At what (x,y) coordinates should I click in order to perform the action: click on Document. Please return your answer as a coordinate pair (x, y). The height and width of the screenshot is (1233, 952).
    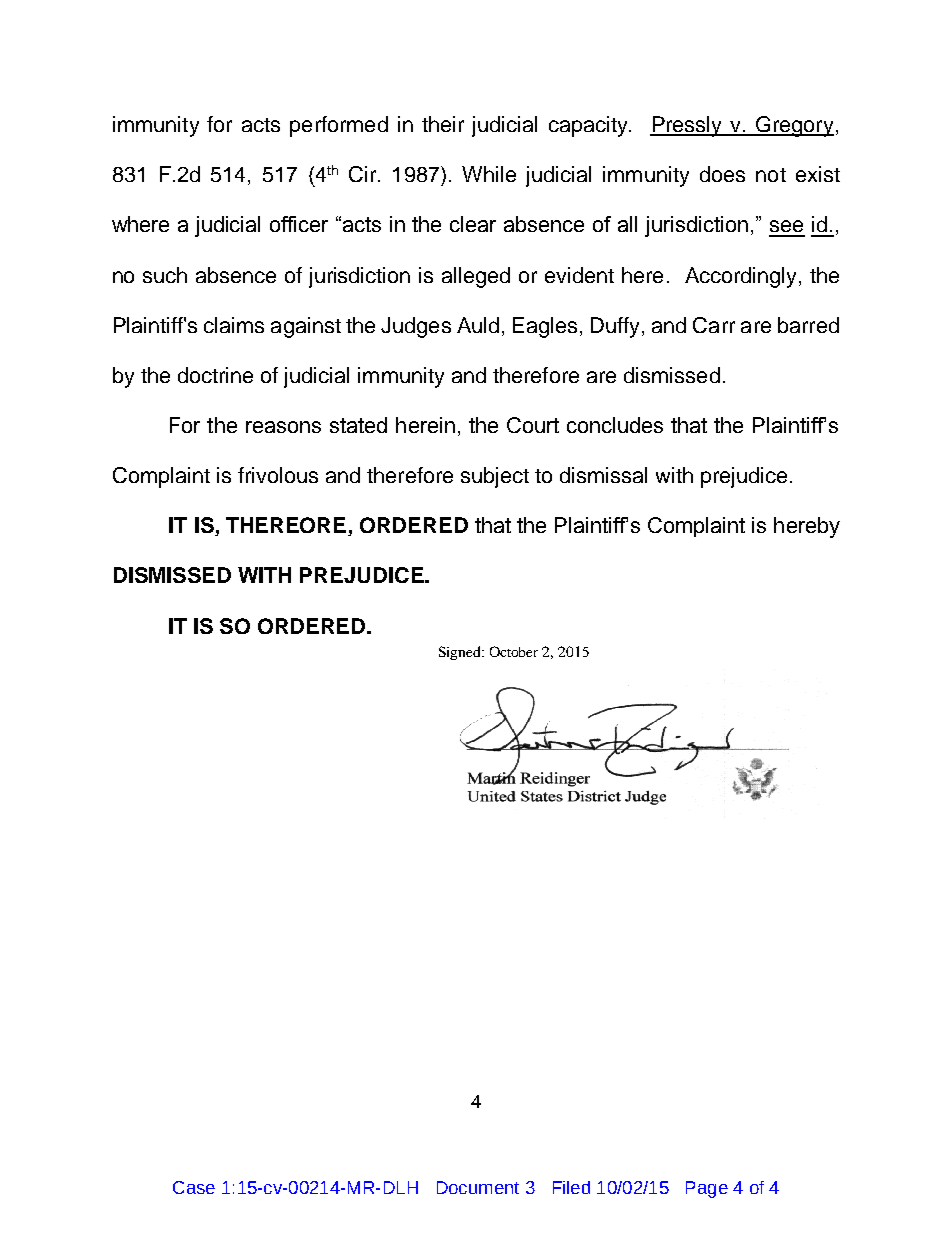
    Looking at the image, I should click on (478, 1187).
